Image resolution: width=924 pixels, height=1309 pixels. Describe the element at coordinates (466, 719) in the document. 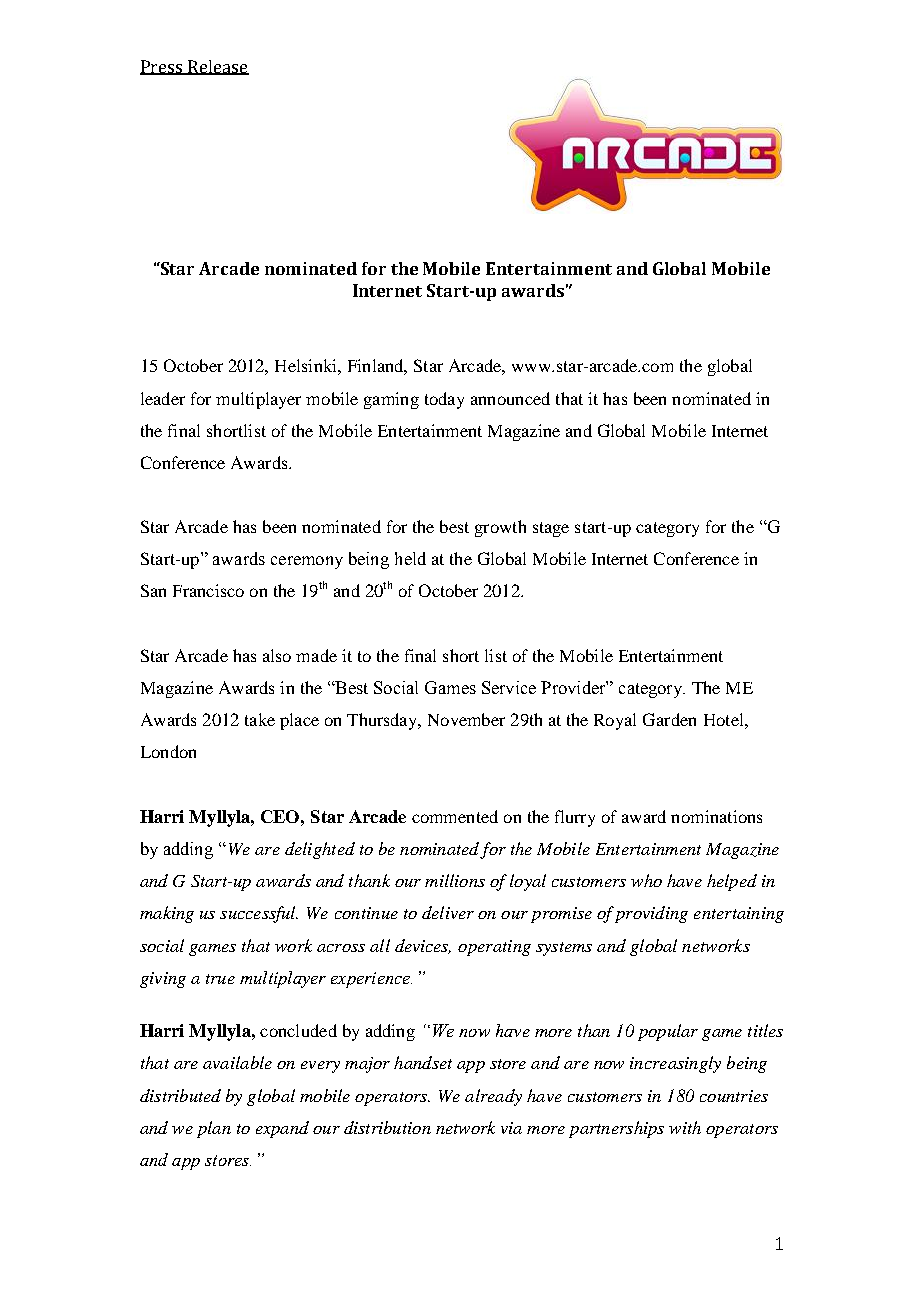

I see `November` at that location.
